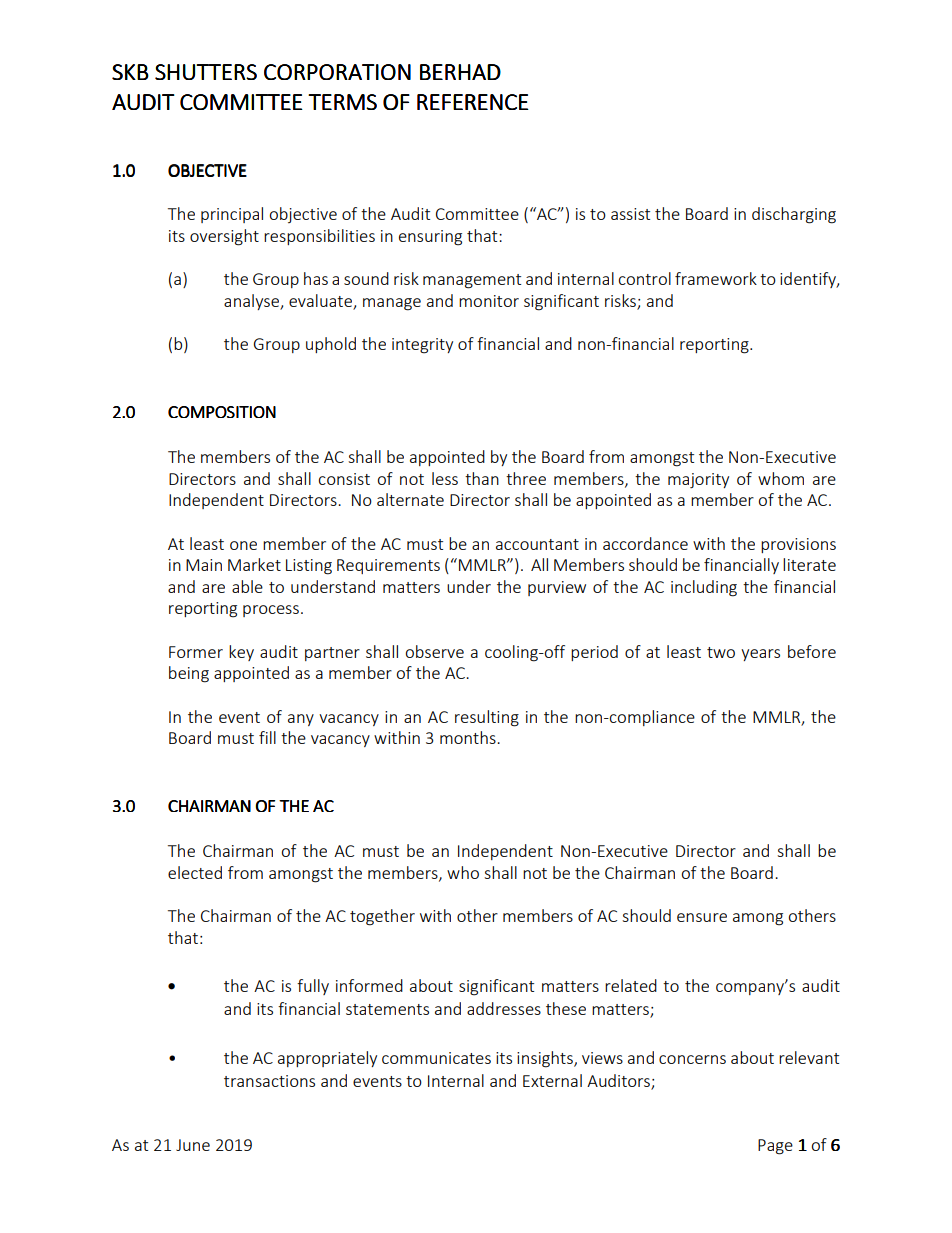  What do you see at coordinates (473, 102) in the page?
I see `REFERENCE` at bounding box center [473, 102].
